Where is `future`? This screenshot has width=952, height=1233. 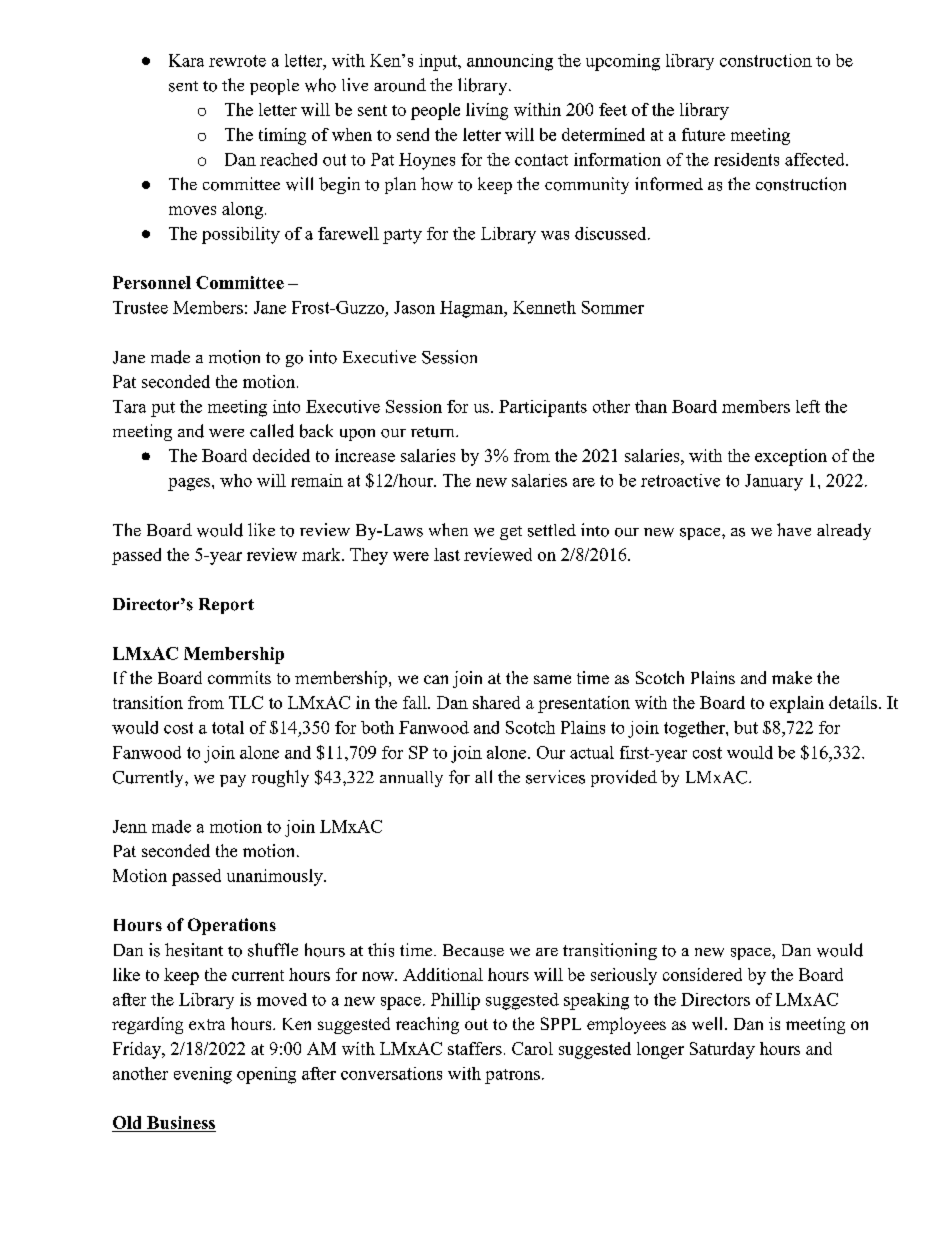 future is located at coordinates (703, 134).
